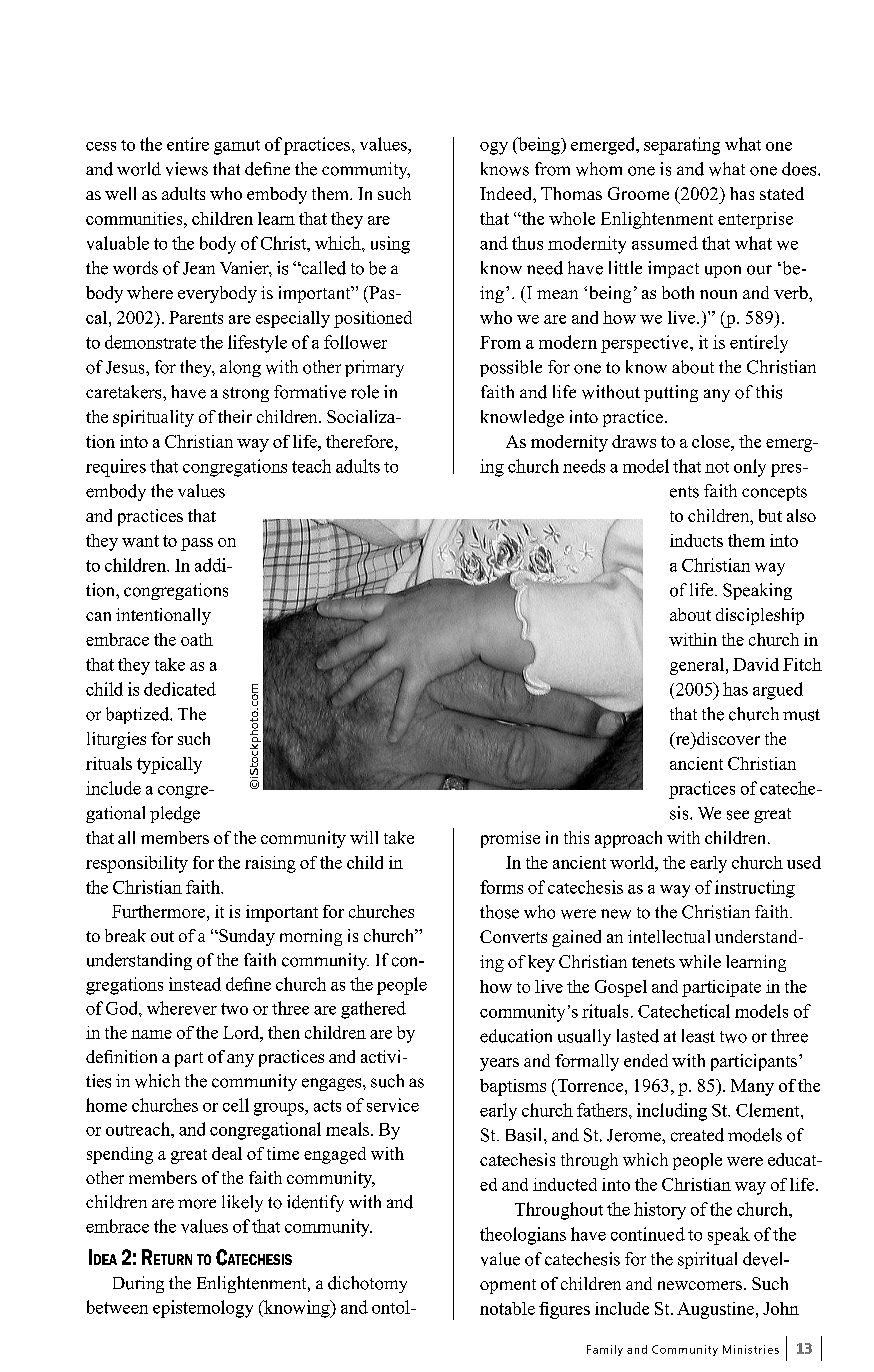 The height and width of the page is (1372, 874). Describe the element at coordinates (682, 146) in the page. I see `separating` at that location.
